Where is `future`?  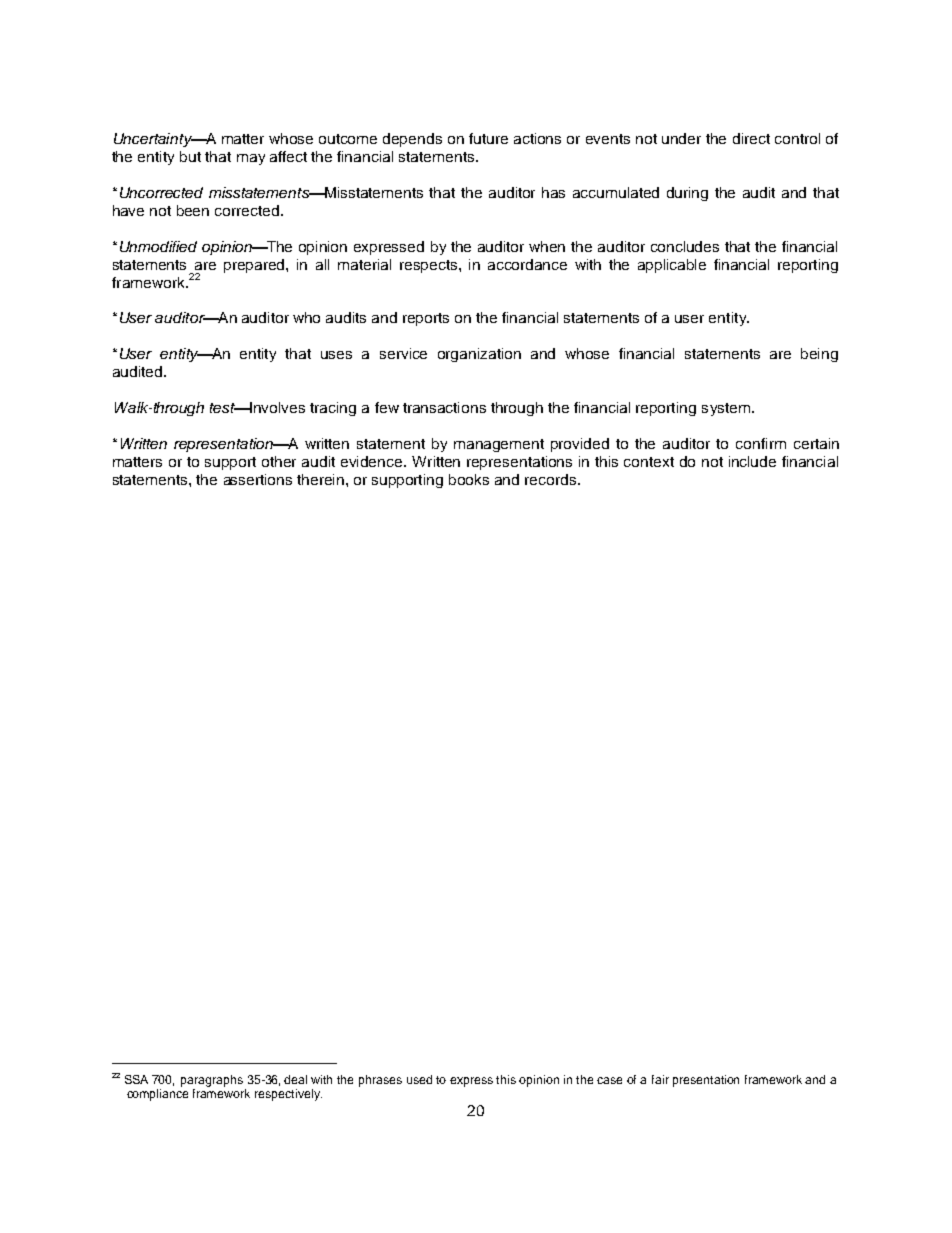 future is located at coordinates (488, 138).
